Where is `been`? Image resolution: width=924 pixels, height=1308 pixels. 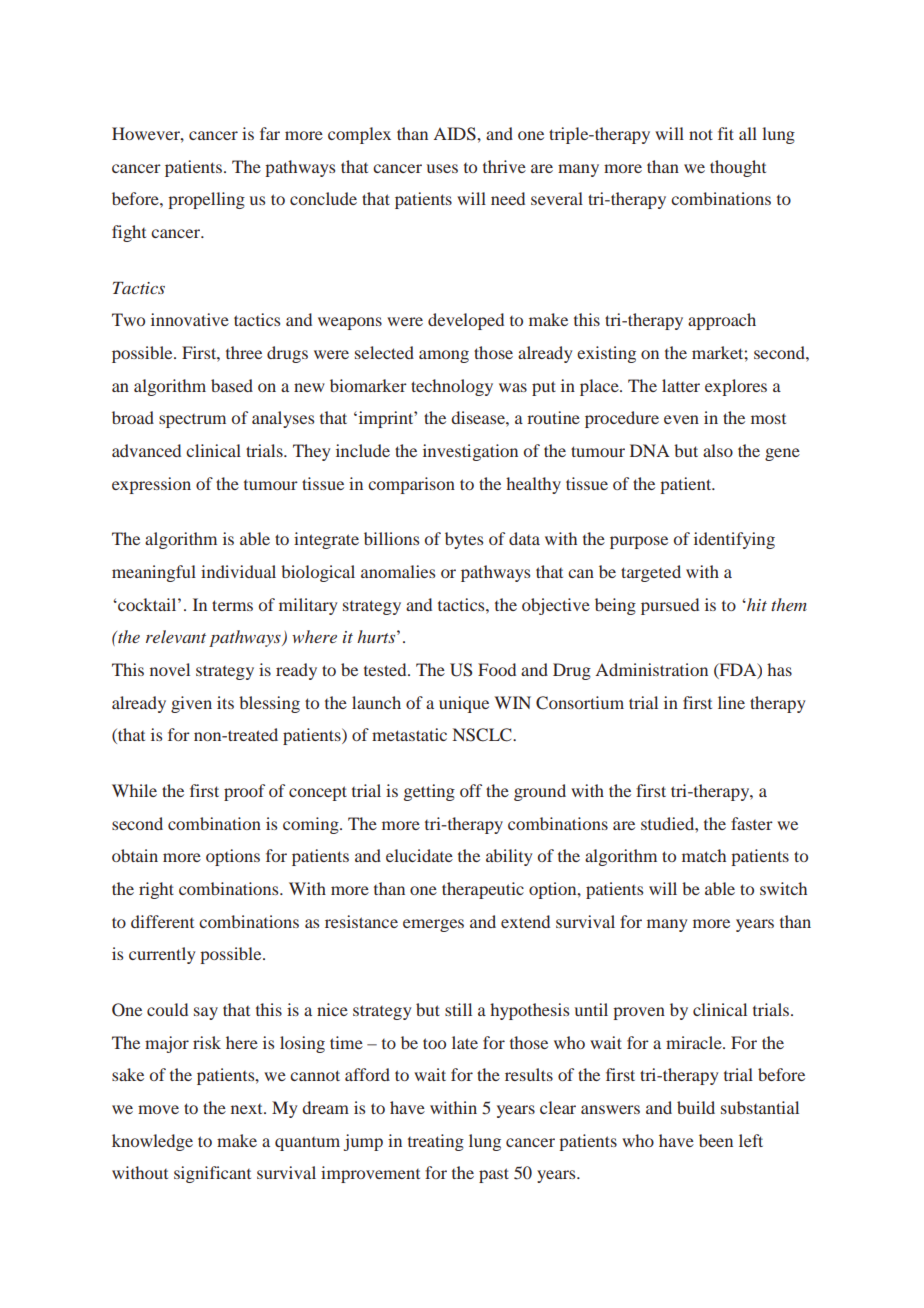 been is located at coordinates (716, 1140).
